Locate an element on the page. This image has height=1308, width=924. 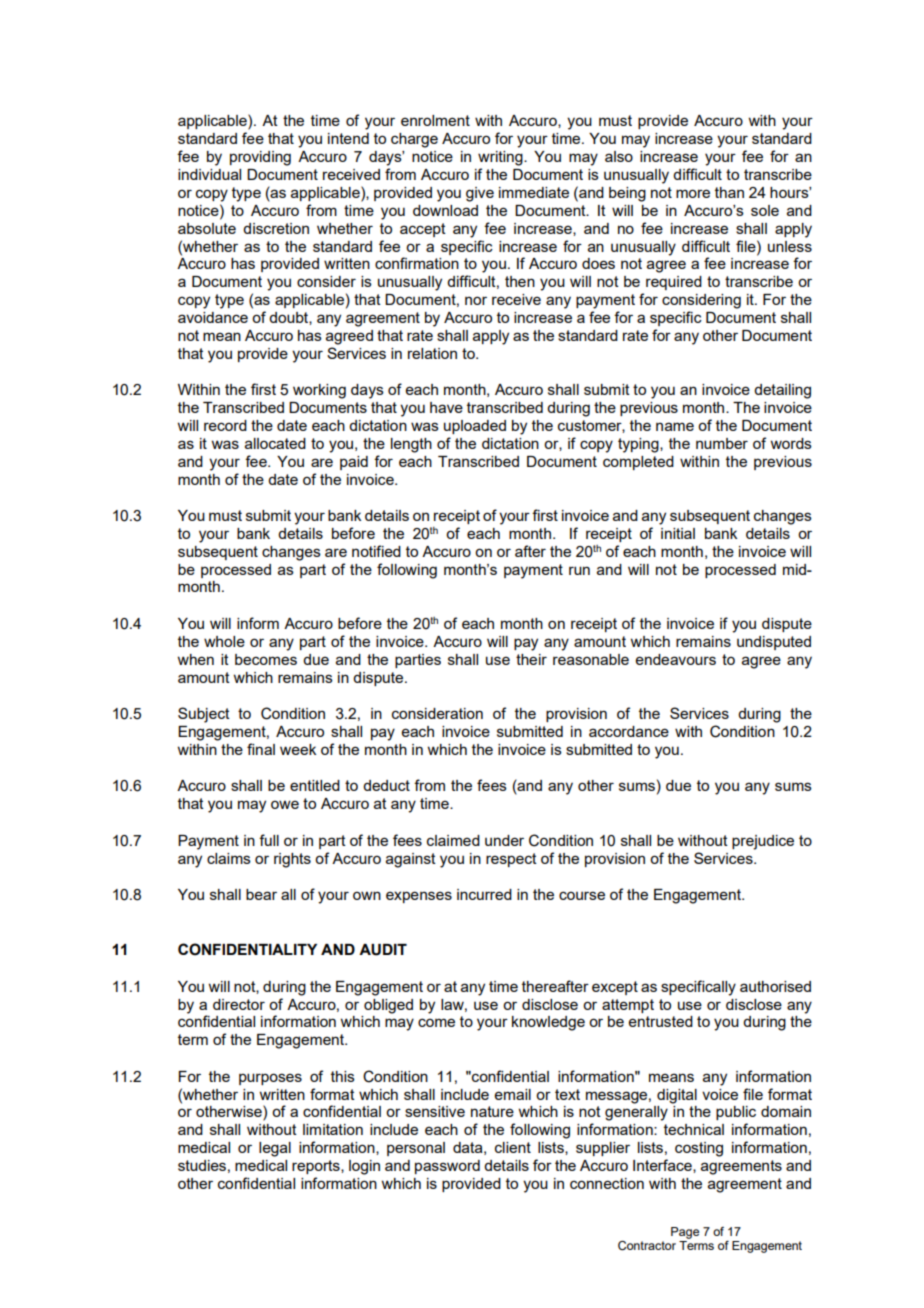
relation is located at coordinates (432, 353).
